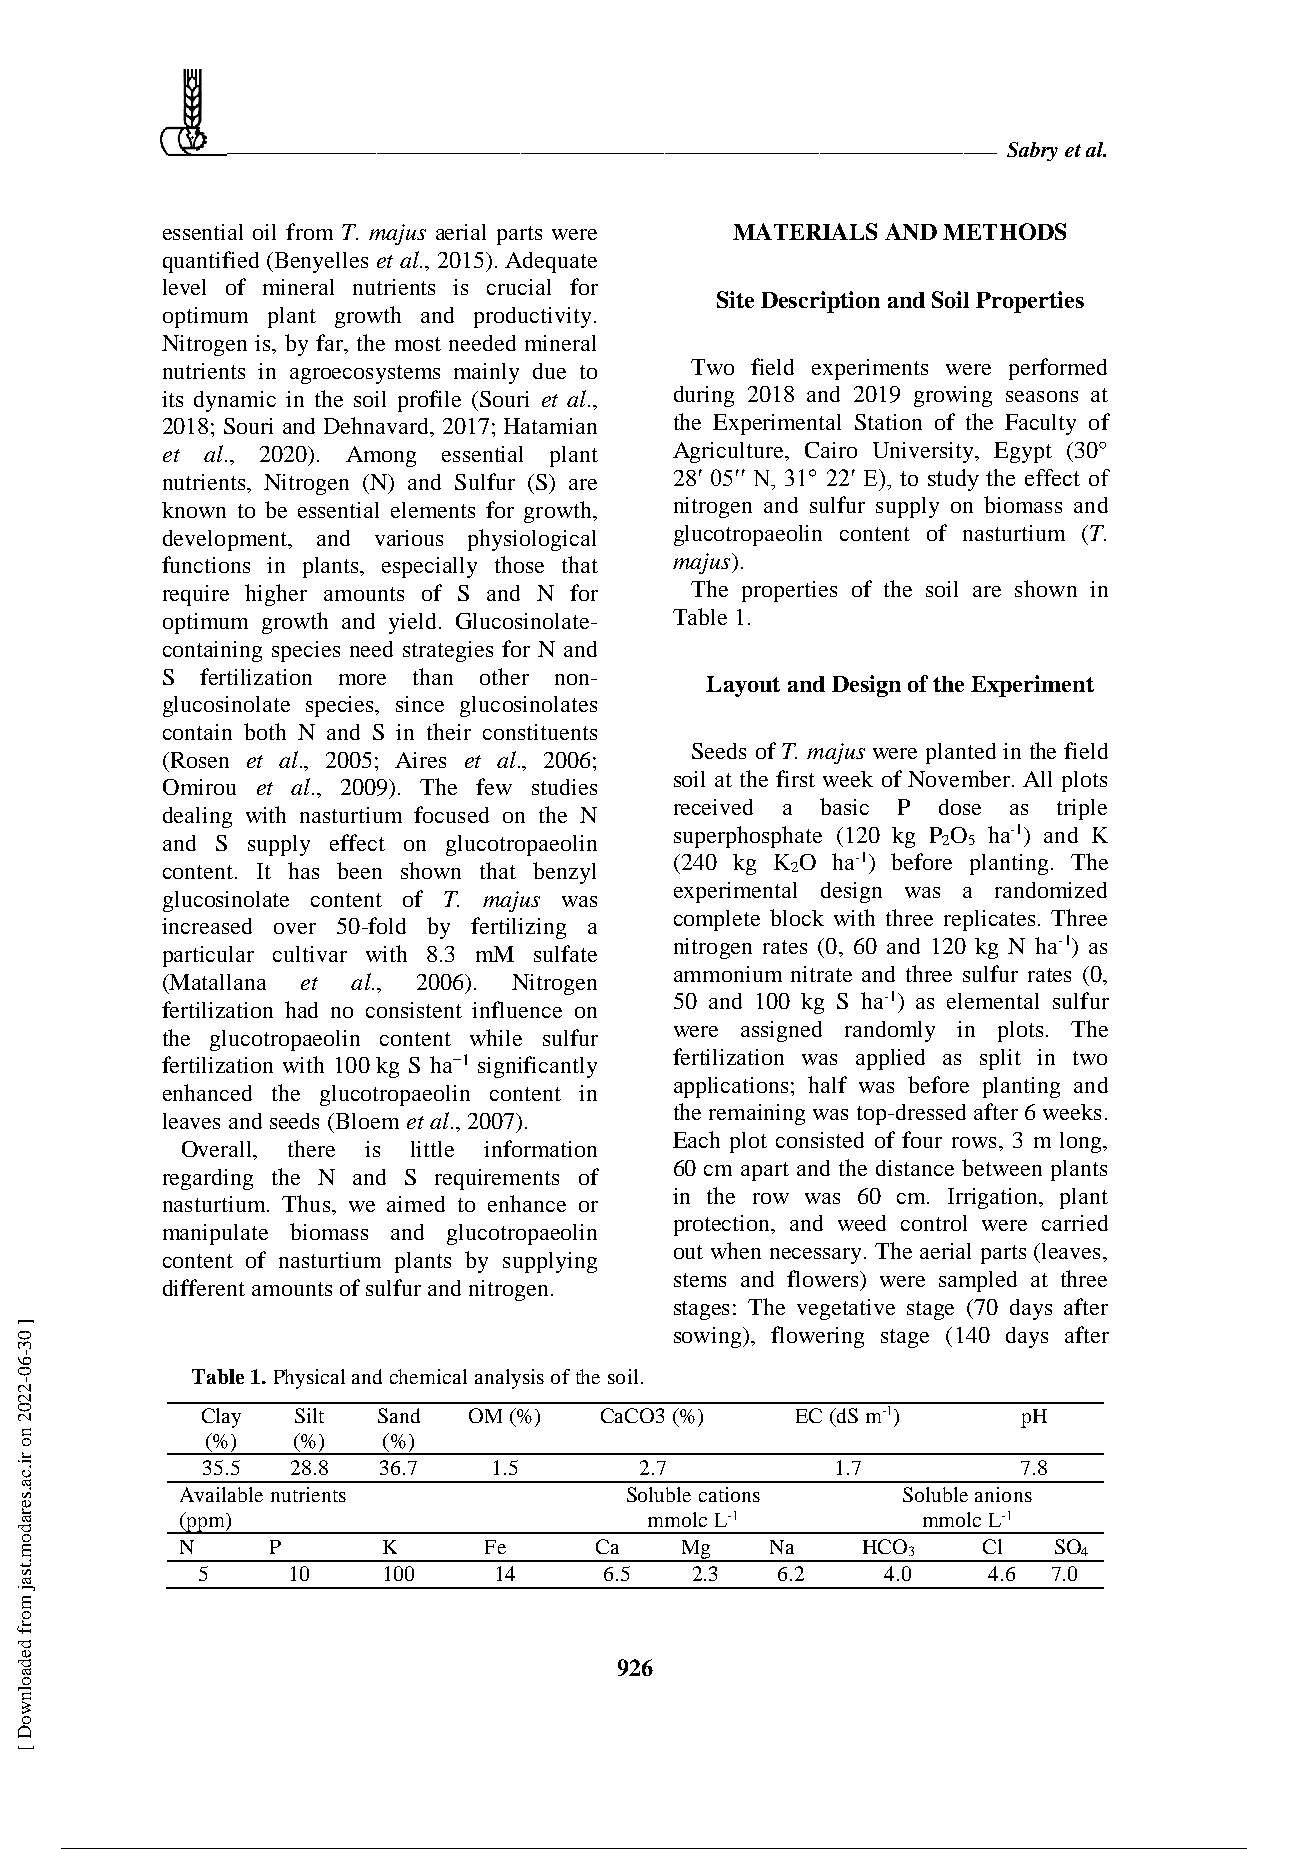  I want to click on rows, so click(974, 1142).
